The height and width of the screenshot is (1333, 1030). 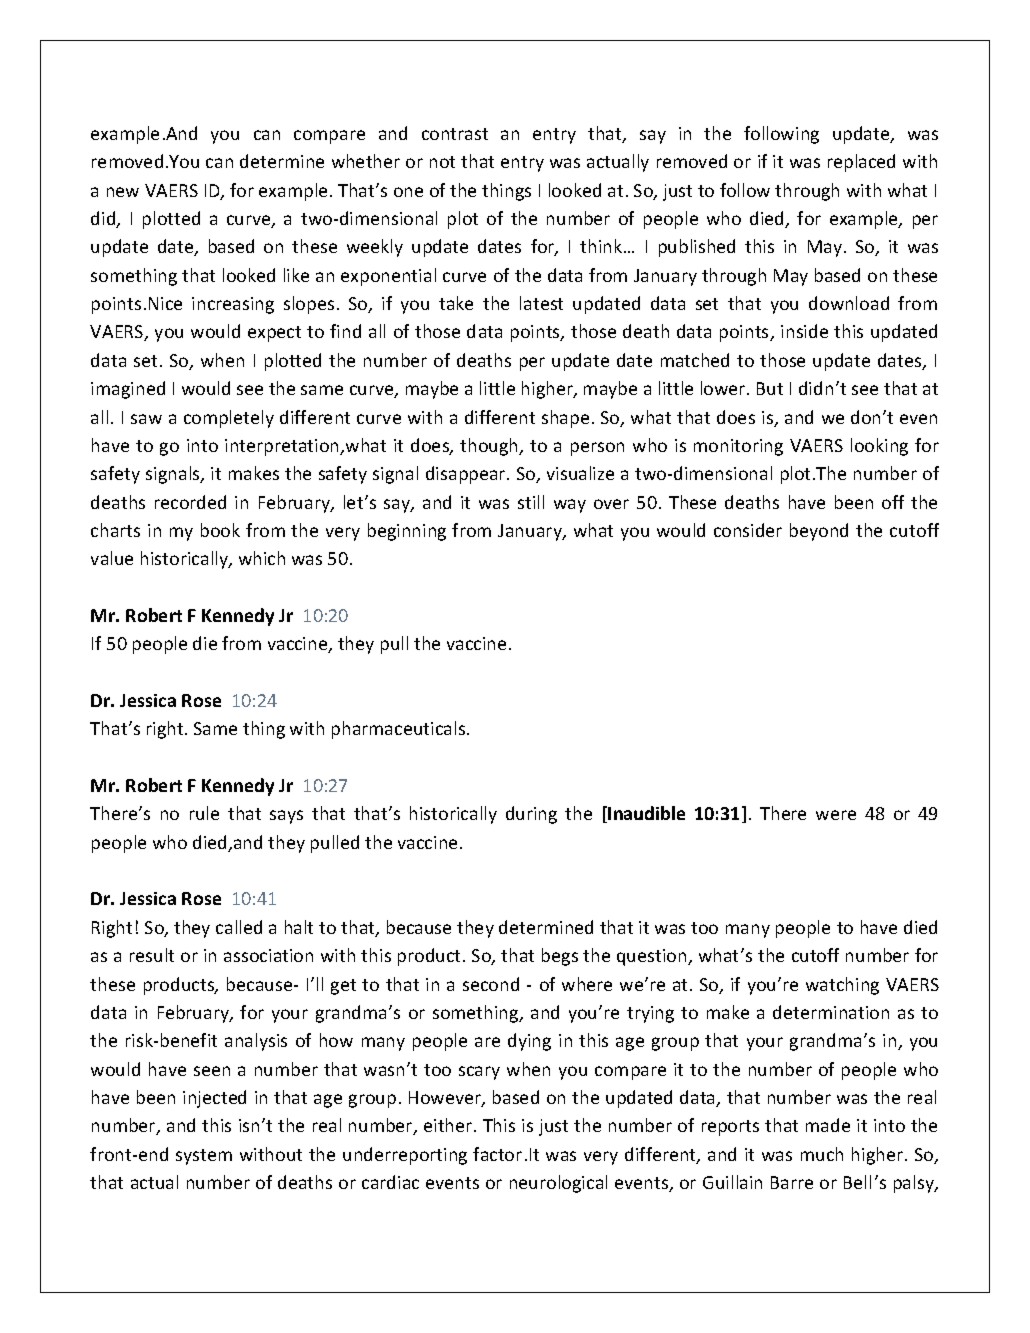 What do you see at coordinates (861, 163) in the screenshot?
I see `replaced` at bounding box center [861, 163].
